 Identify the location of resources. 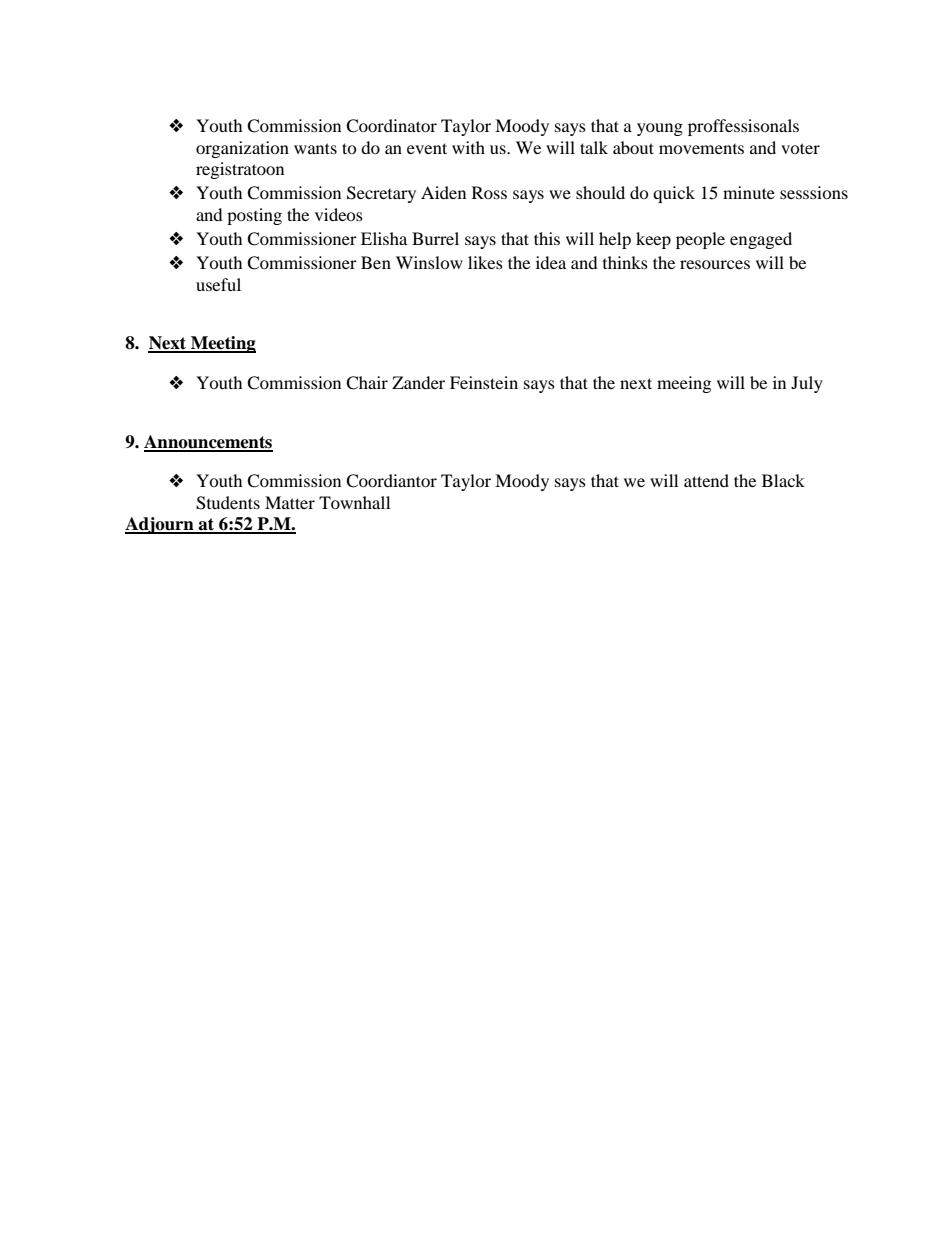
(715, 264).
